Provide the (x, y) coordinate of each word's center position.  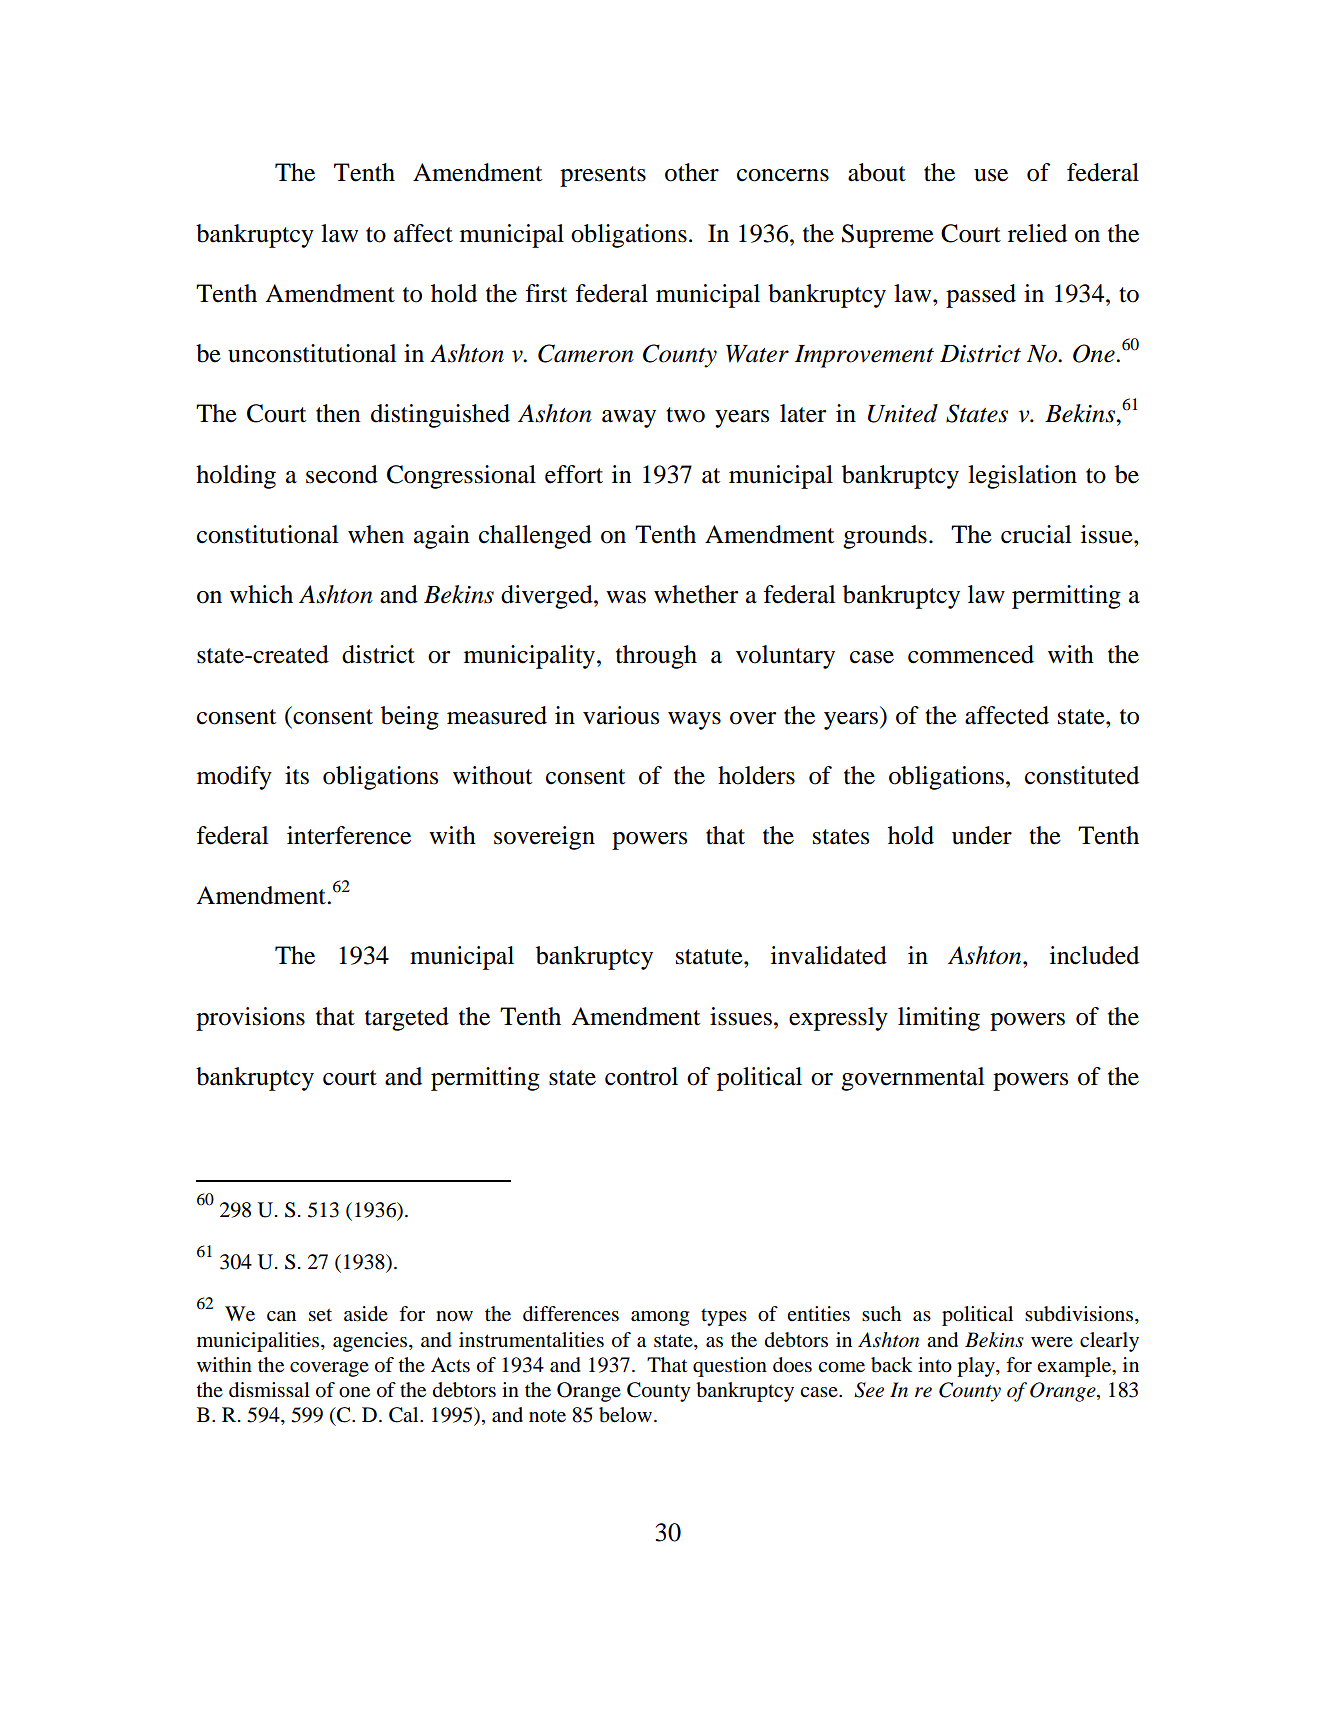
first (546, 293)
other (692, 172)
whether (696, 594)
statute (710, 957)
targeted (407, 1019)
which (261, 594)
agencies (371, 1342)
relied (1037, 233)
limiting (939, 1019)
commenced (971, 654)
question (730, 1367)
